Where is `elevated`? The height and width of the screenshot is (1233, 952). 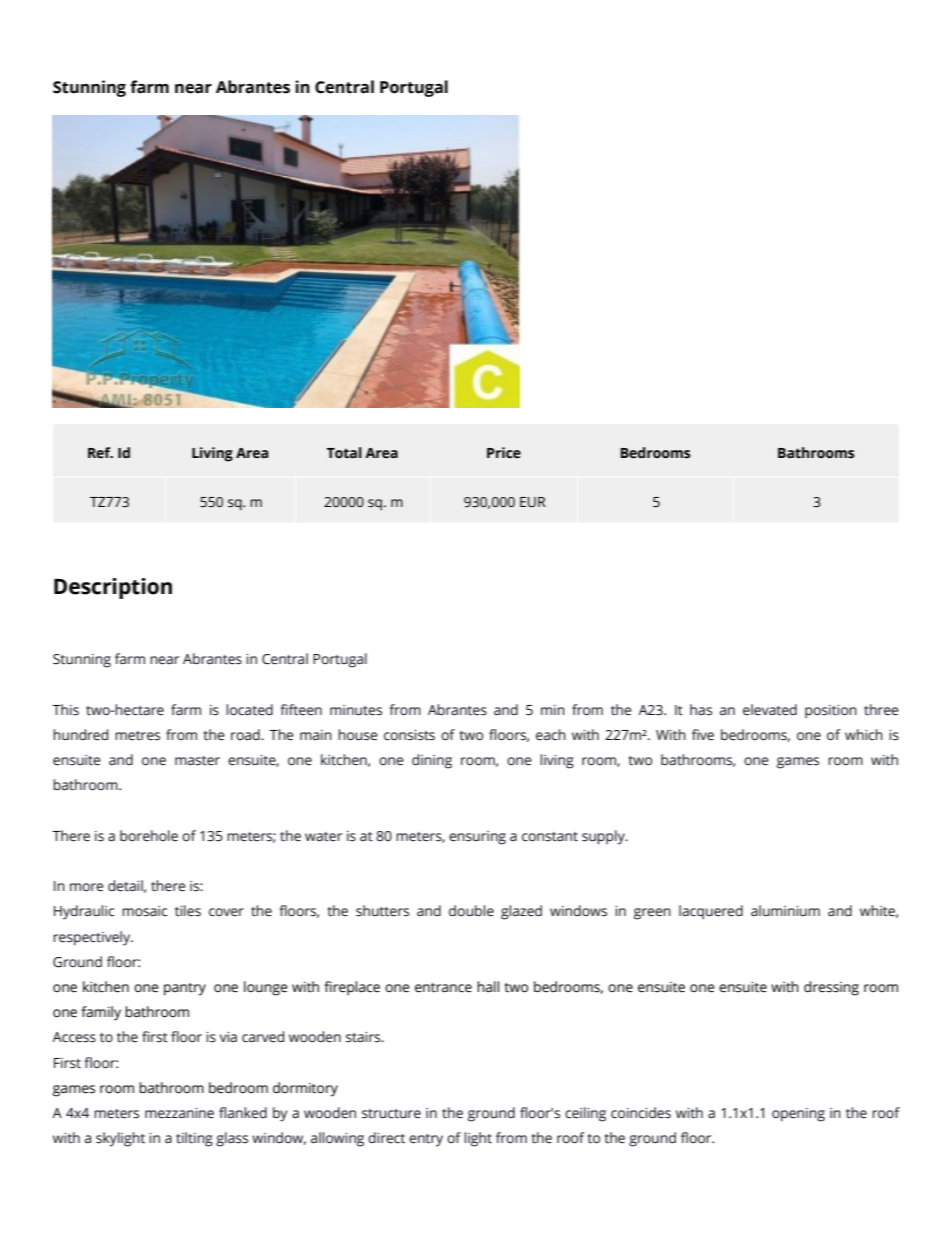
elevated is located at coordinates (770, 710).
